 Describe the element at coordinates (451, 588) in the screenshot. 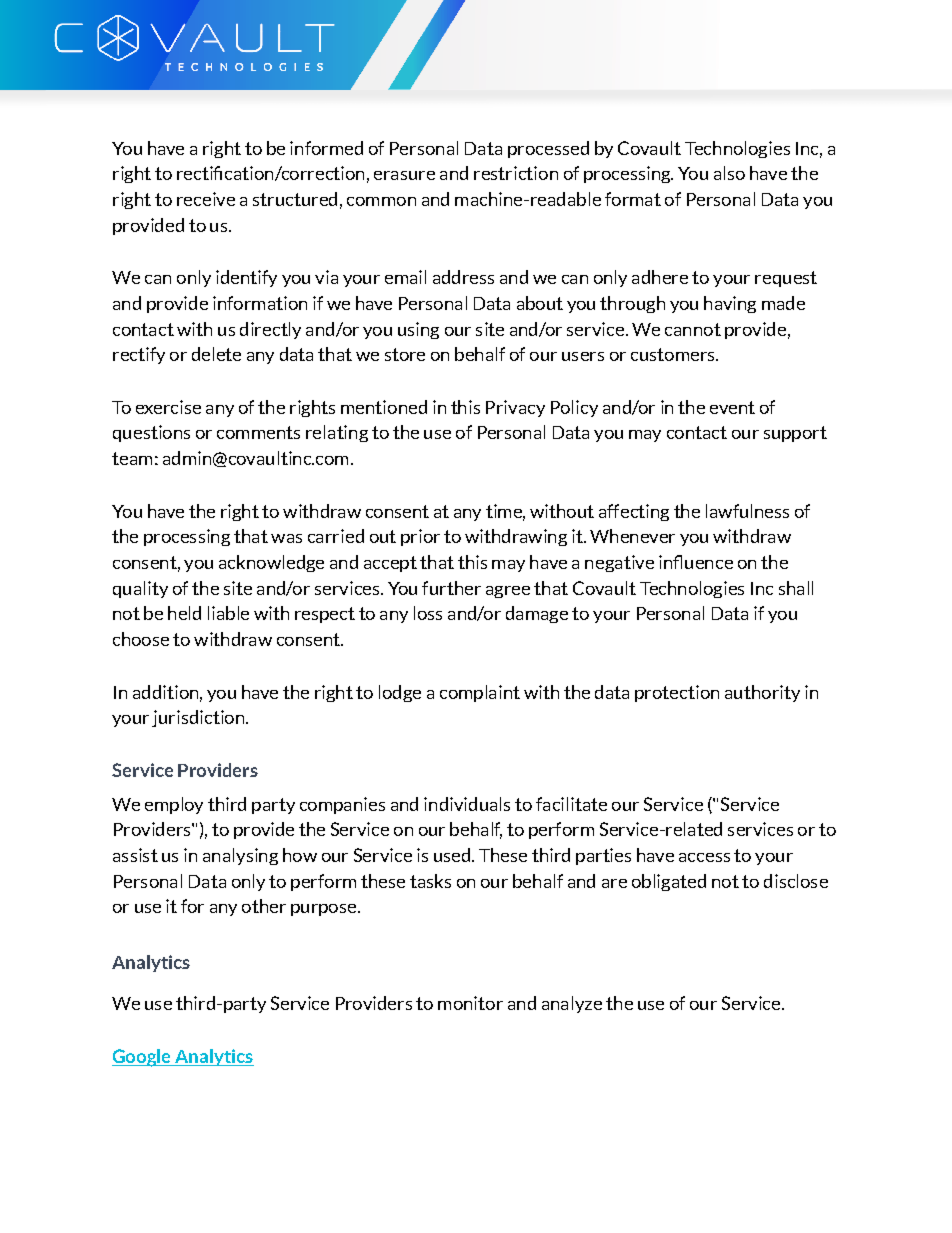

I see `further` at that location.
